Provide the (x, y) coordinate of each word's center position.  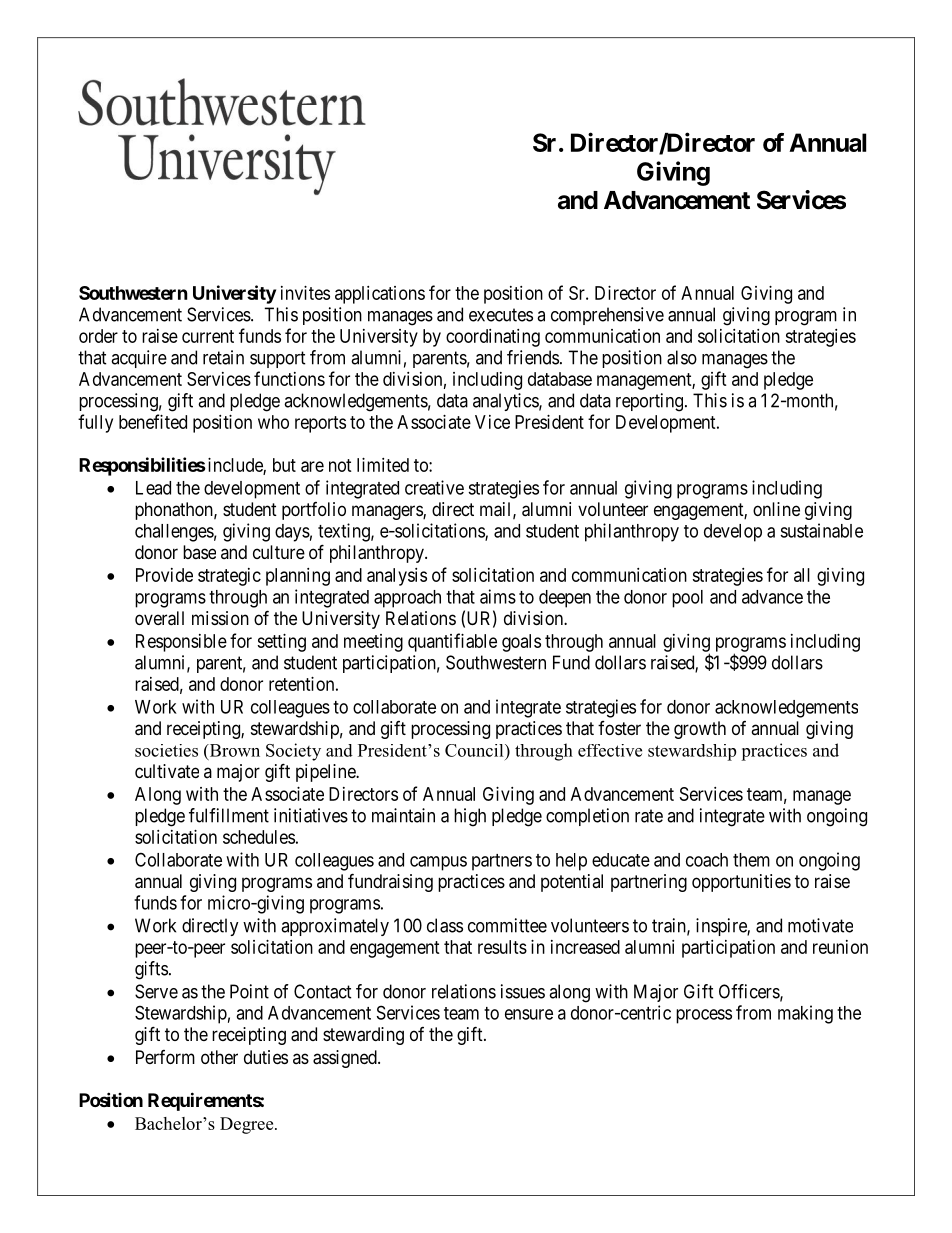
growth (700, 730)
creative (434, 487)
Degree (248, 1125)
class (445, 925)
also (682, 357)
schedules (259, 837)
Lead (153, 488)
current (208, 336)
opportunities (741, 883)
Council (475, 750)
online (776, 509)
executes (501, 315)
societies (166, 750)
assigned (346, 1059)
